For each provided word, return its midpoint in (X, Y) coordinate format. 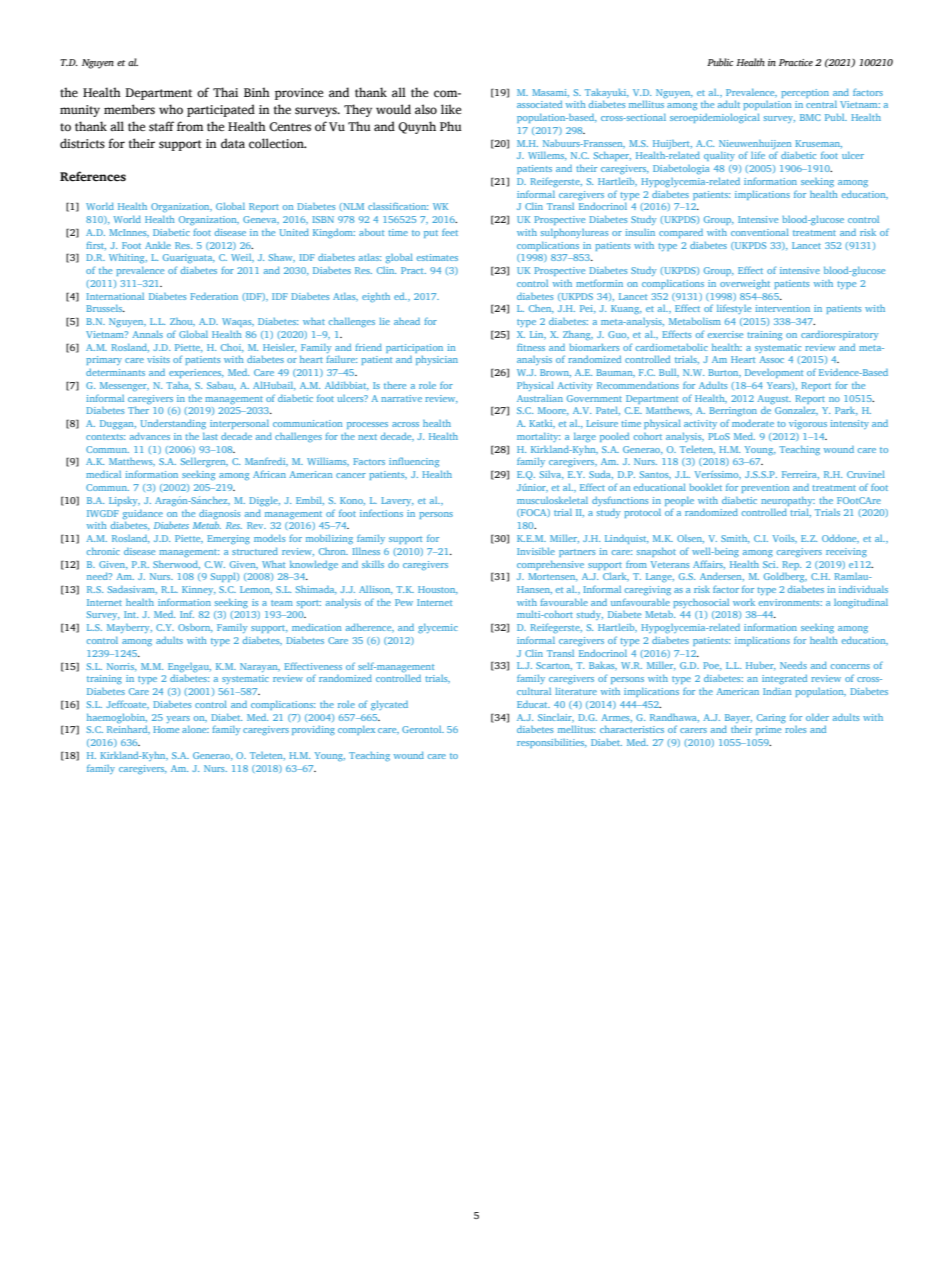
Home (166, 729)
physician (437, 360)
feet (450, 232)
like (451, 109)
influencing (414, 462)
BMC (810, 117)
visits (158, 359)
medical (103, 474)
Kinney (199, 590)
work (744, 602)
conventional (760, 232)
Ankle (158, 245)
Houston (438, 589)
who (171, 109)
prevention (765, 488)
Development (774, 373)
